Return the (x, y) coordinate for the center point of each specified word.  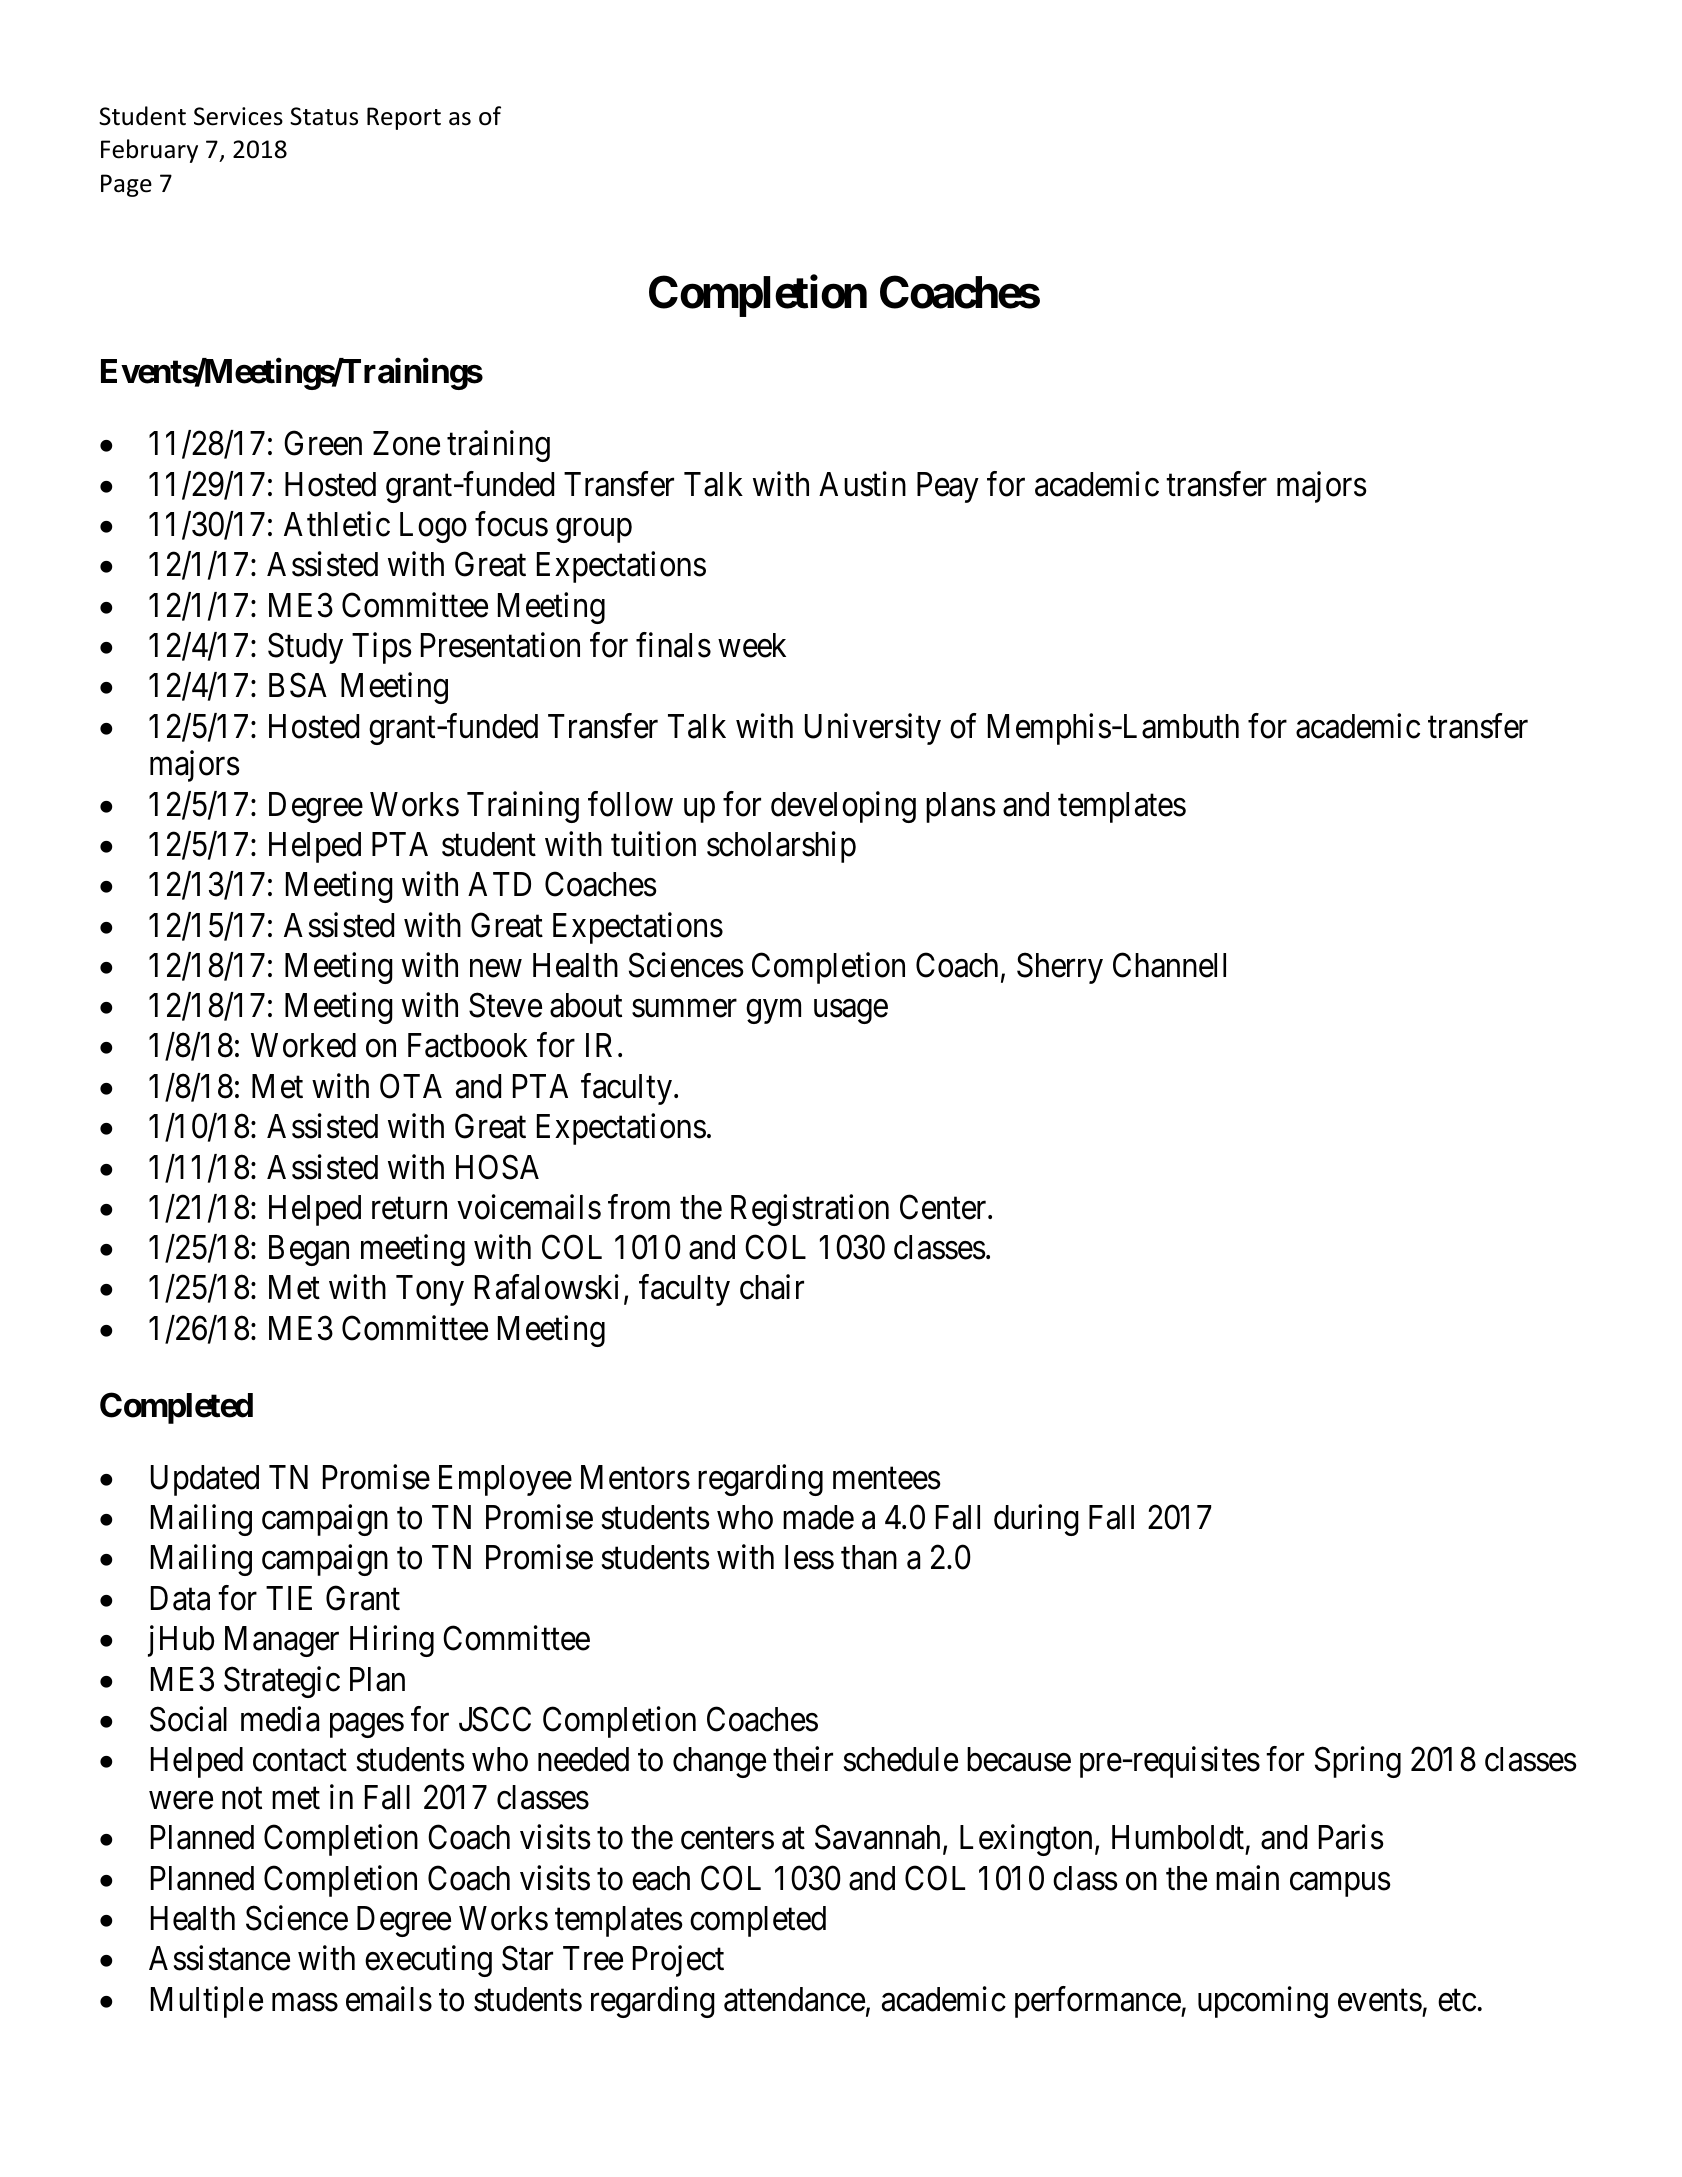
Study (305, 648)
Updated (205, 1480)
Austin (862, 484)
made (818, 1517)
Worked (303, 1045)
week (752, 645)
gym (773, 1012)
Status (324, 116)
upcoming (1263, 2002)
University (873, 729)
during (1036, 1520)
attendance (794, 1999)
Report (404, 118)
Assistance (219, 1958)
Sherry (1060, 968)
